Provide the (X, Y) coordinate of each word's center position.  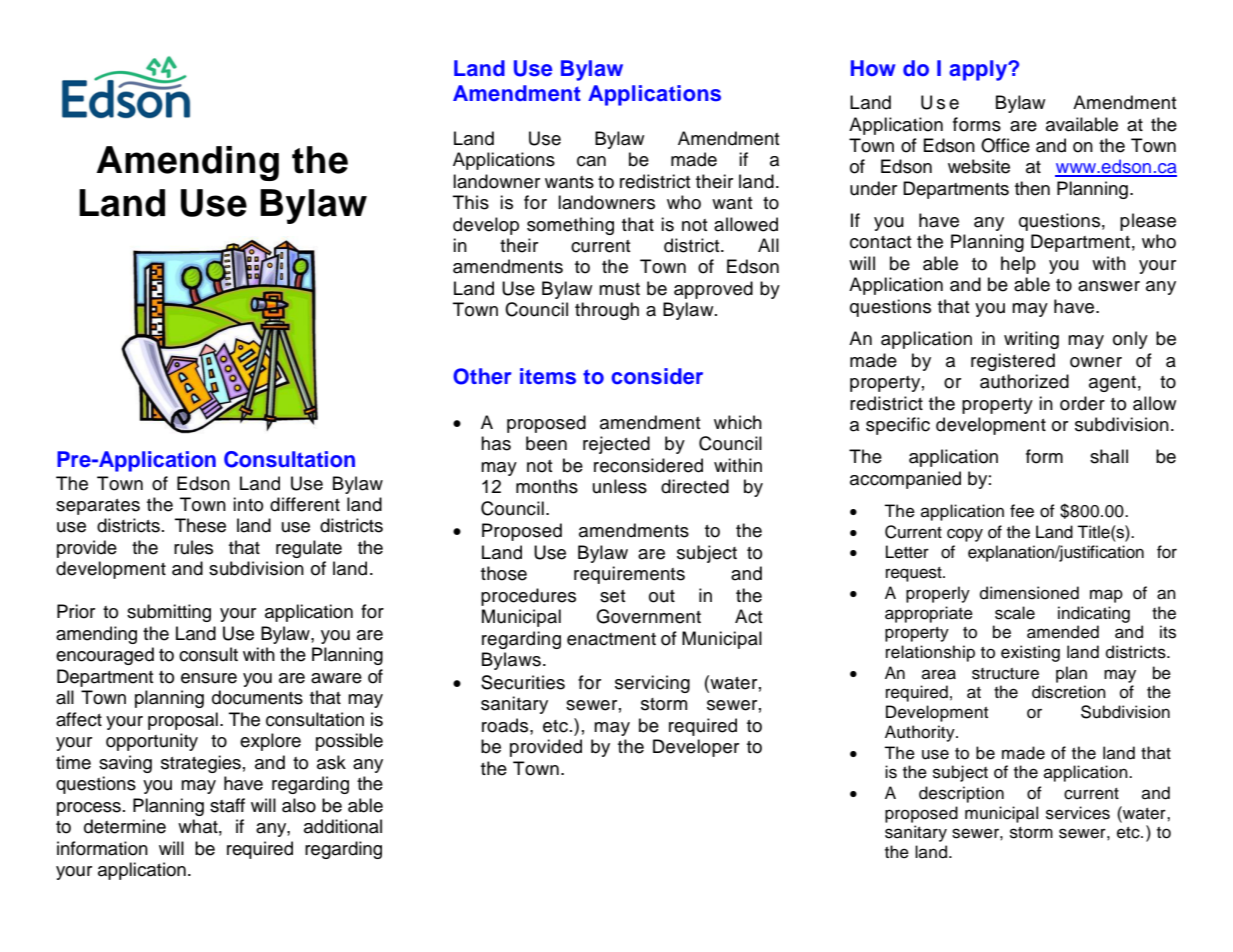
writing (1031, 340)
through (607, 311)
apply (979, 70)
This (471, 202)
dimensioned (1029, 593)
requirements (629, 575)
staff (227, 805)
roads (505, 725)
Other (482, 376)
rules (193, 547)
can (591, 161)
